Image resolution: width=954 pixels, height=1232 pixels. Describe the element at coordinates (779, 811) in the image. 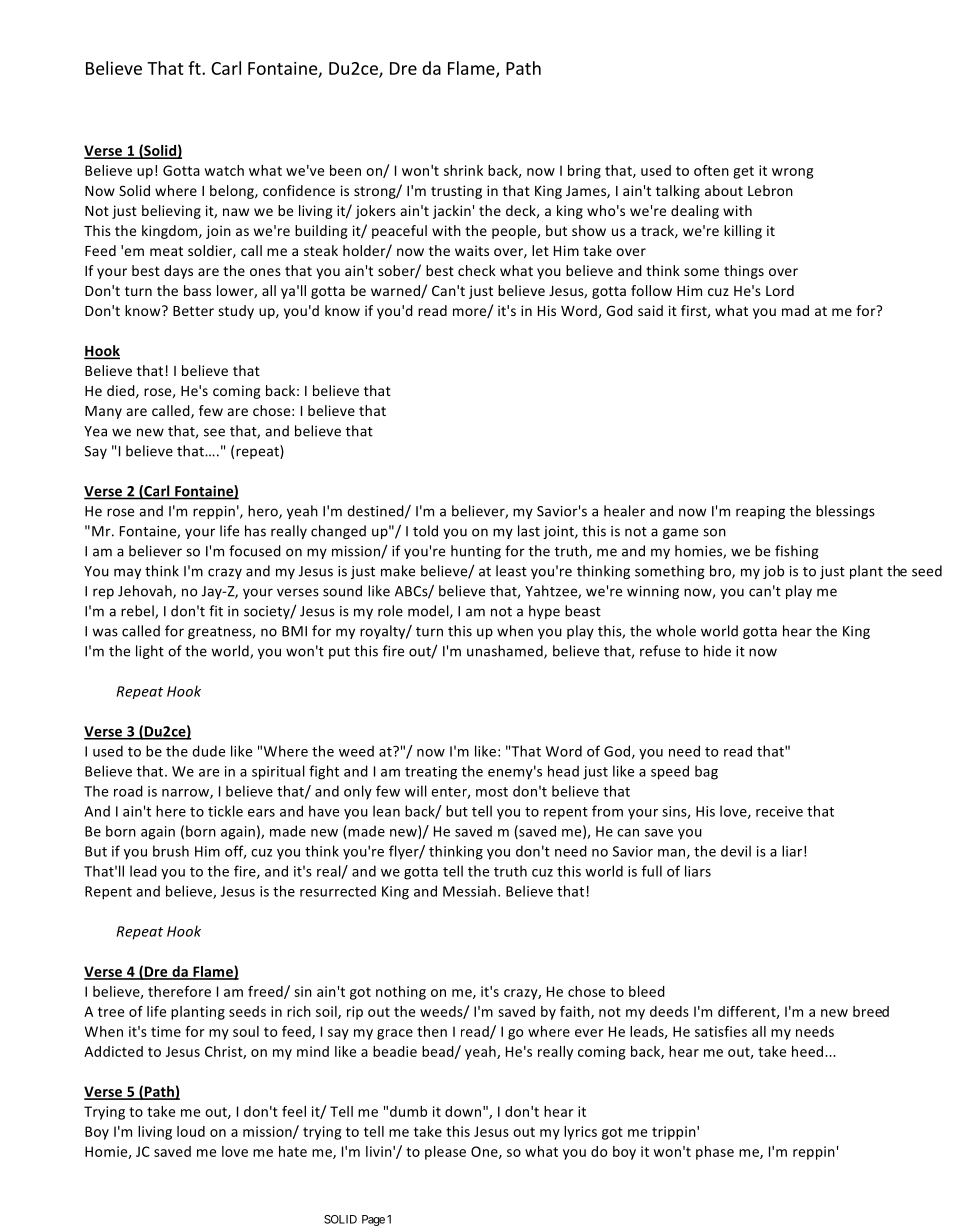

I see `receive` at that location.
